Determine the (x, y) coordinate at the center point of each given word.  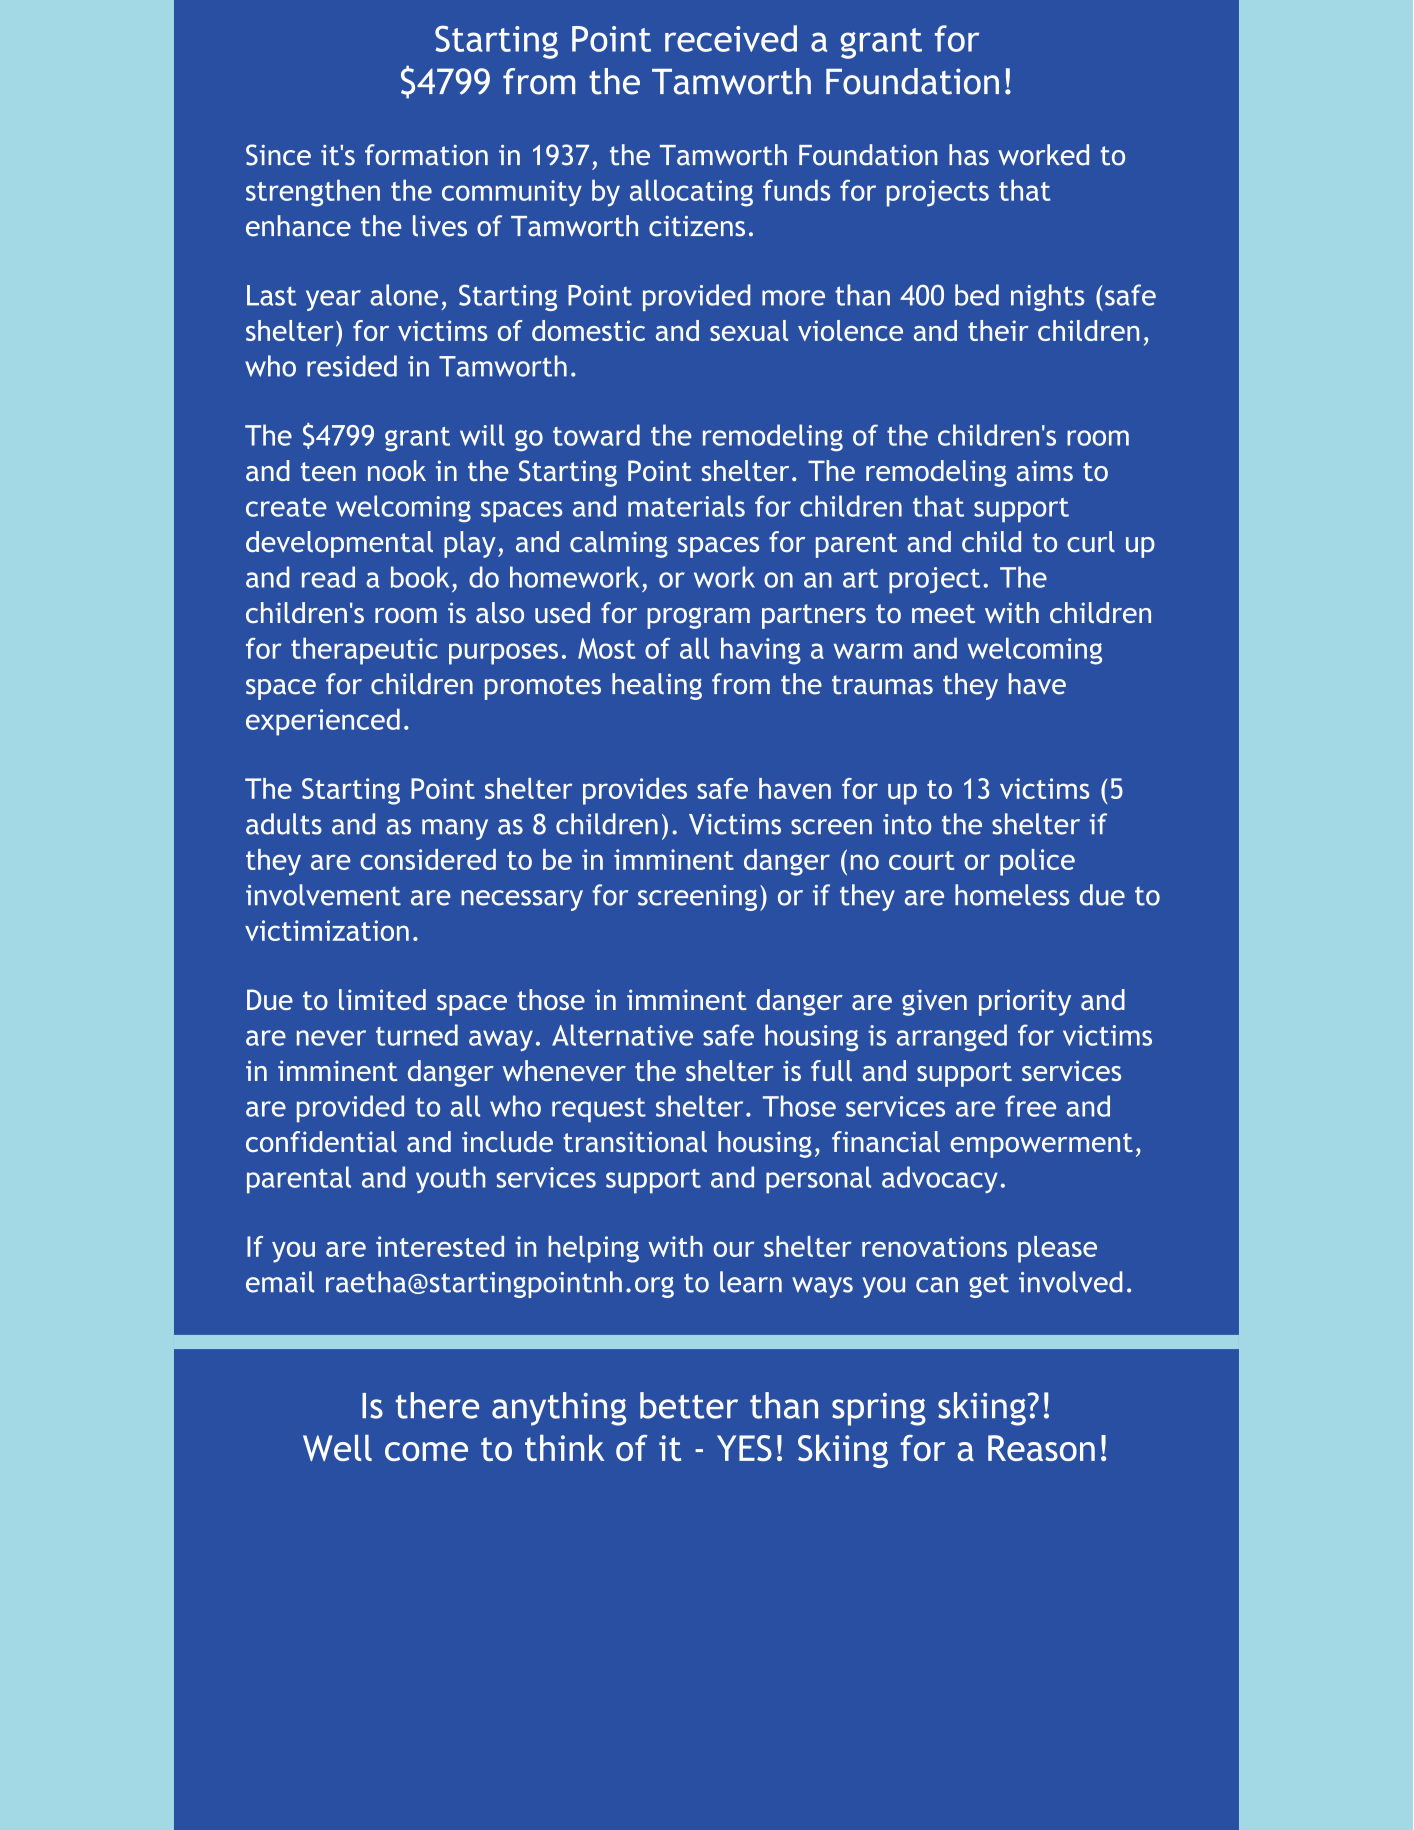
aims (1045, 470)
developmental (339, 544)
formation (426, 155)
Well (337, 1448)
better (689, 1405)
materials (686, 506)
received (731, 38)
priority (1025, 1002)
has (969, 155)
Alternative (622, 1035)
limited (382, 999)
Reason (1041, 1448)
